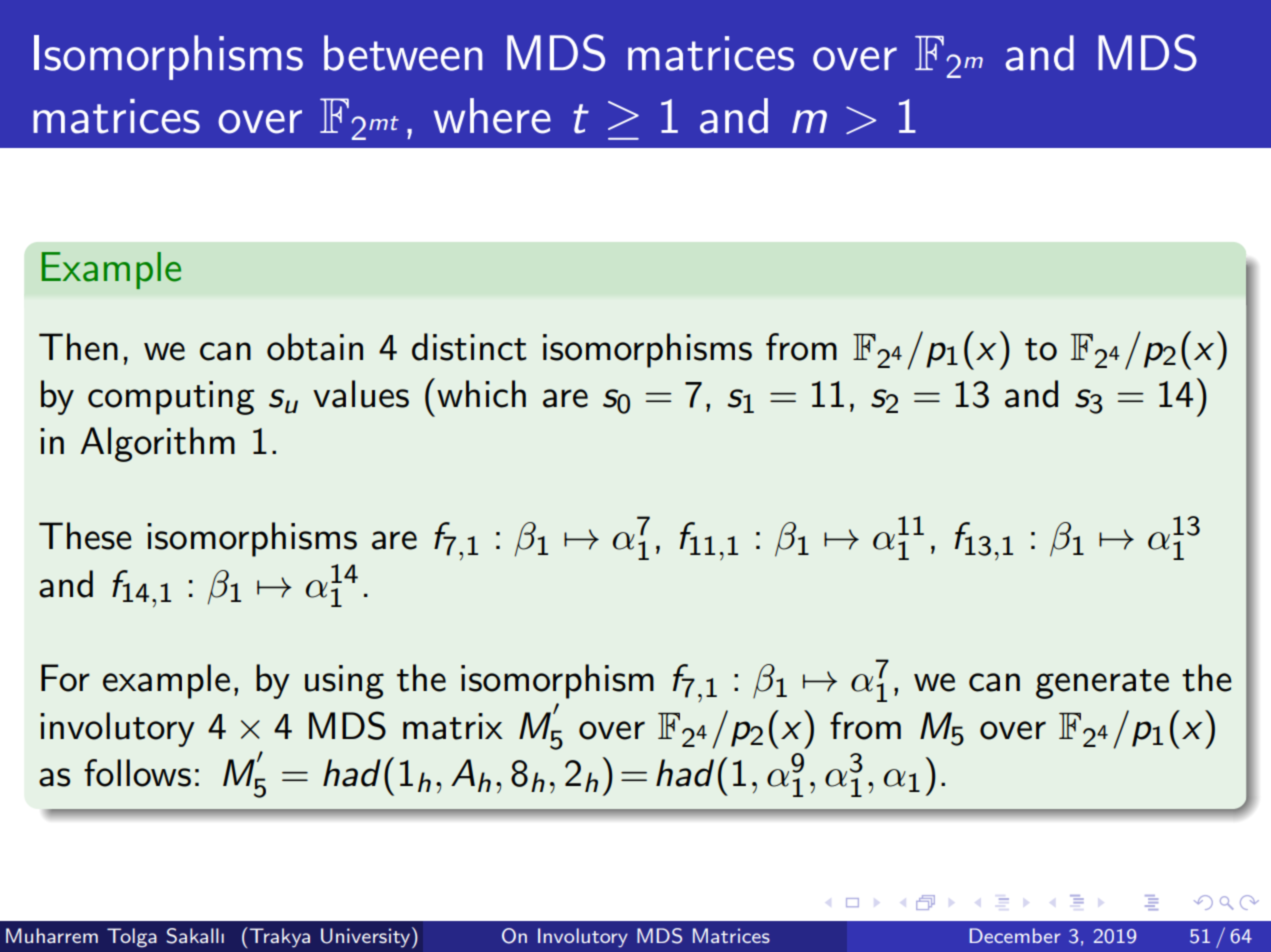 The height and width of the page is (952, 1271). Describe the element at coordinates (315, 347) in the page. I see `obtain` at that location.
